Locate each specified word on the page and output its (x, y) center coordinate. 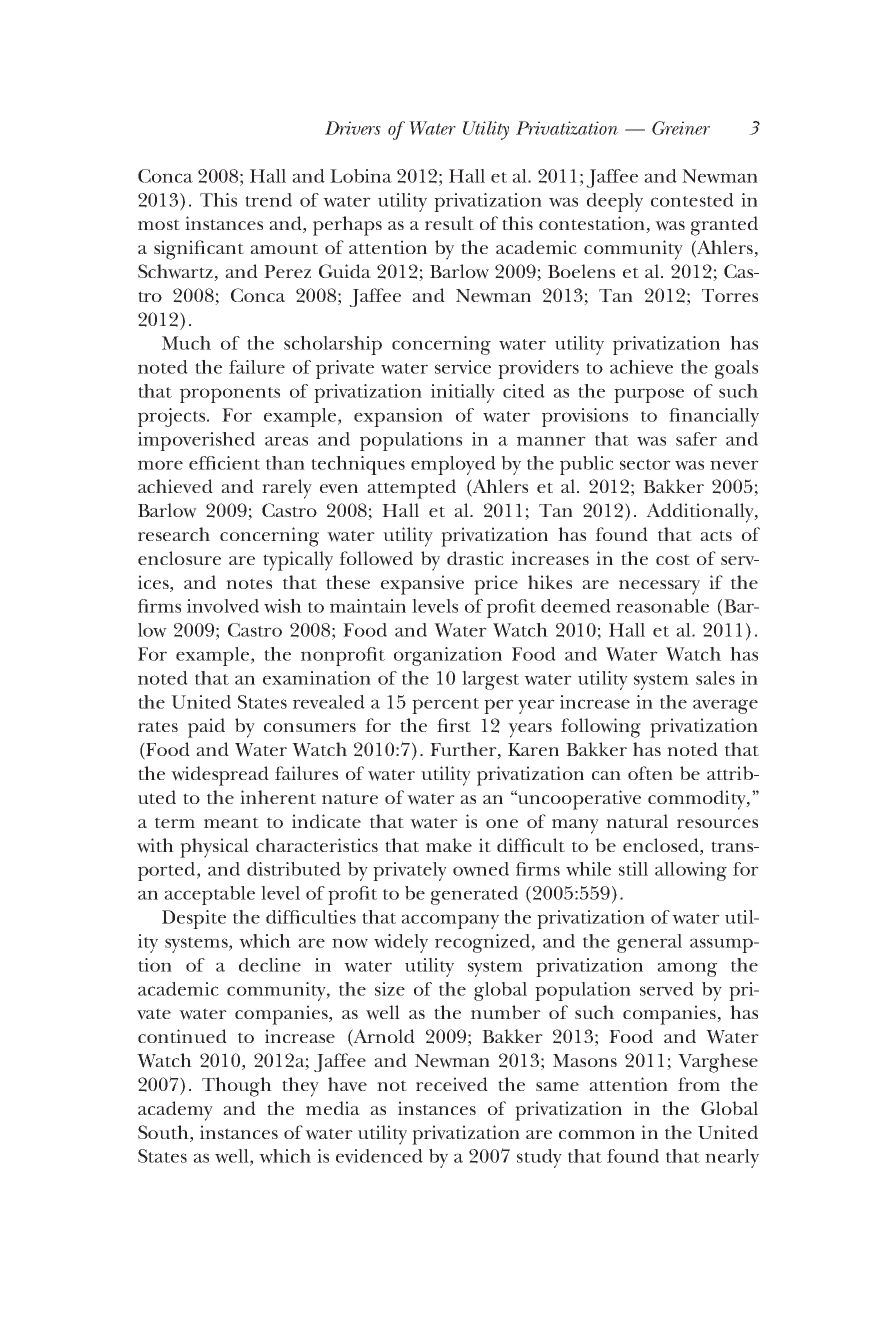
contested (692, 200)
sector (645, 464)
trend (268, 200)
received (452, 1084)
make (449, 845)
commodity (698, 800)
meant (231, 822)
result (449, 223)
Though (237, 1087)
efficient (224, 463)
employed (453, 465)
